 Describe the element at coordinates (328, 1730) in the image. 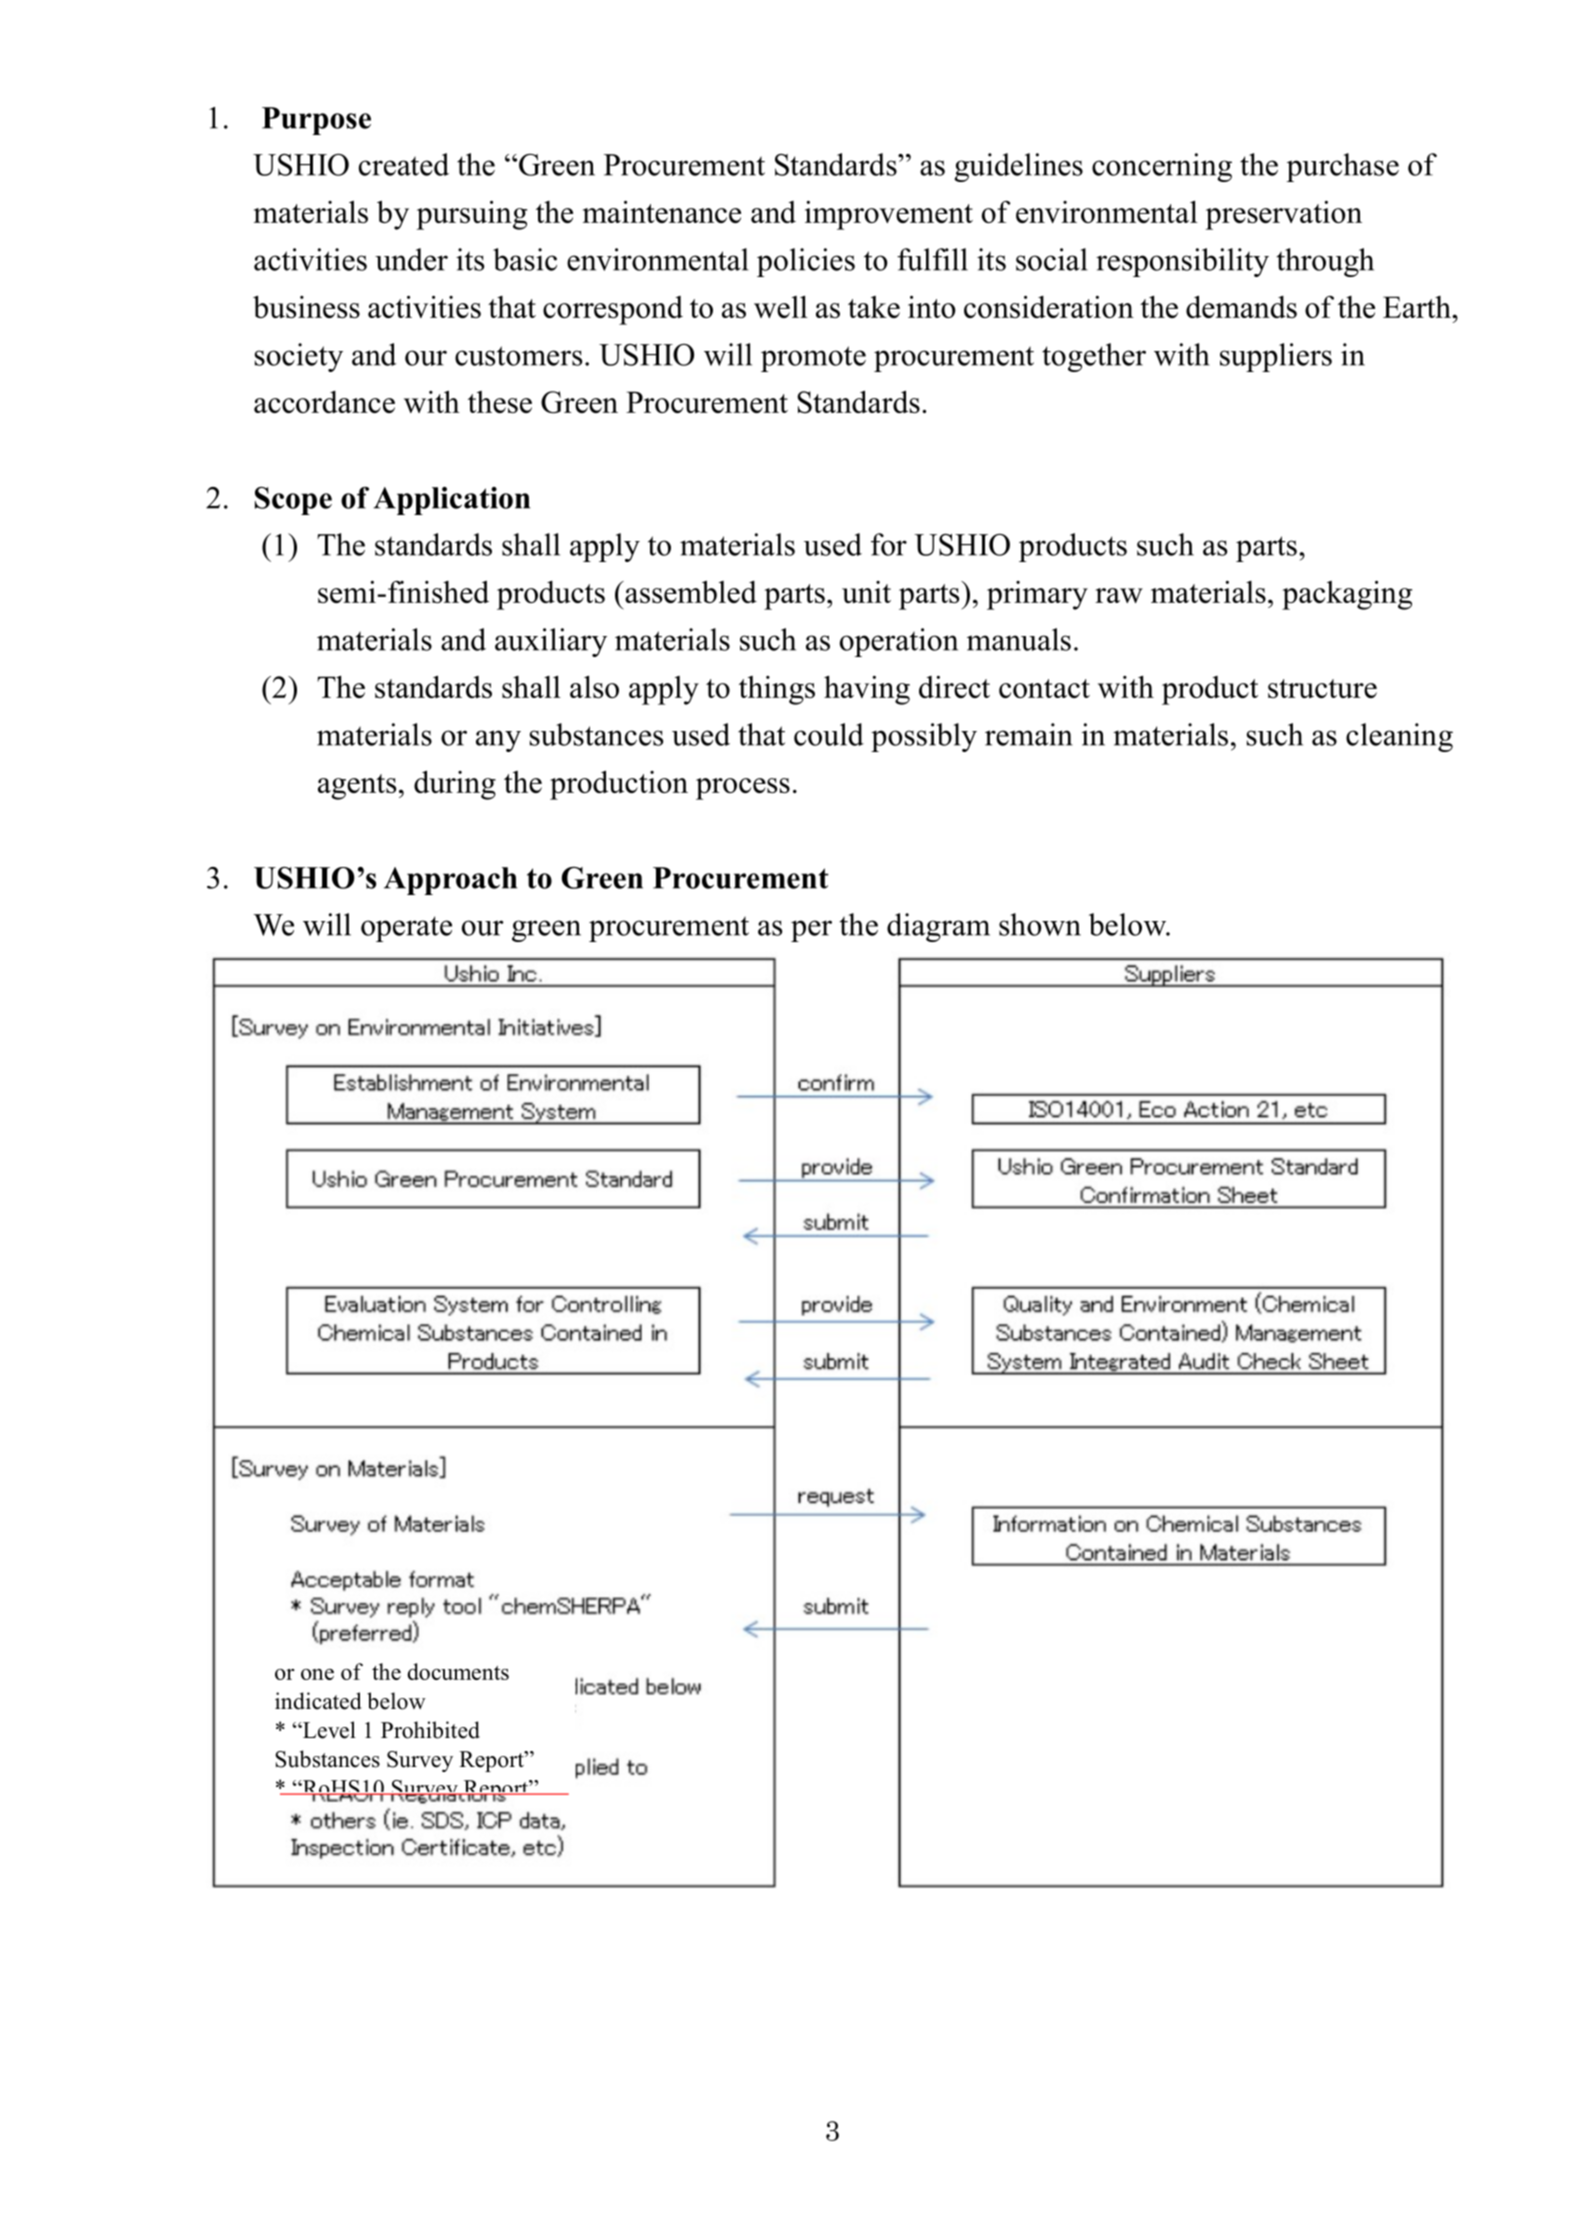

I see `Level` at that location.
